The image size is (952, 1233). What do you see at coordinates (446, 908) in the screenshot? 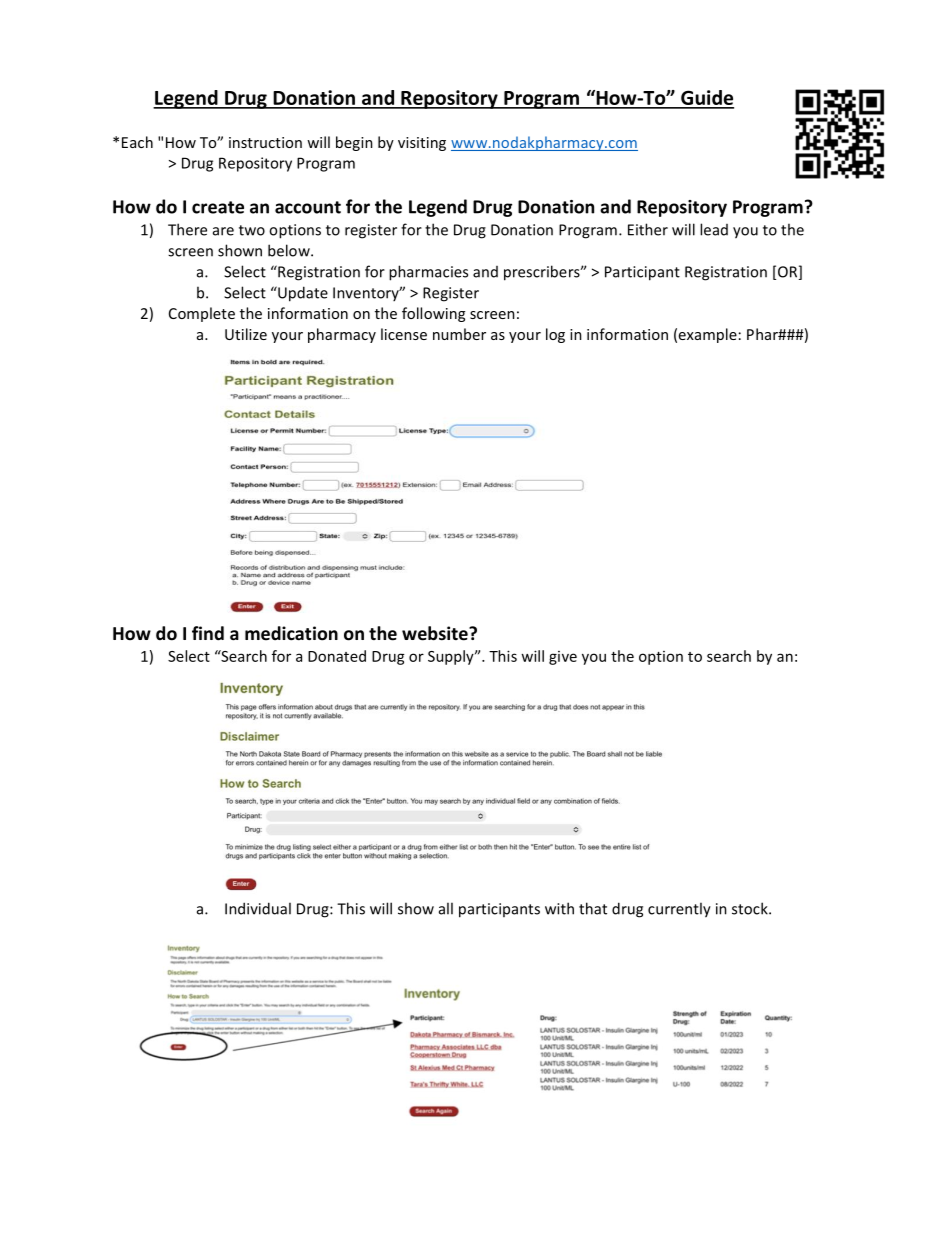
I see `all` at bounding box center [446, 908].
